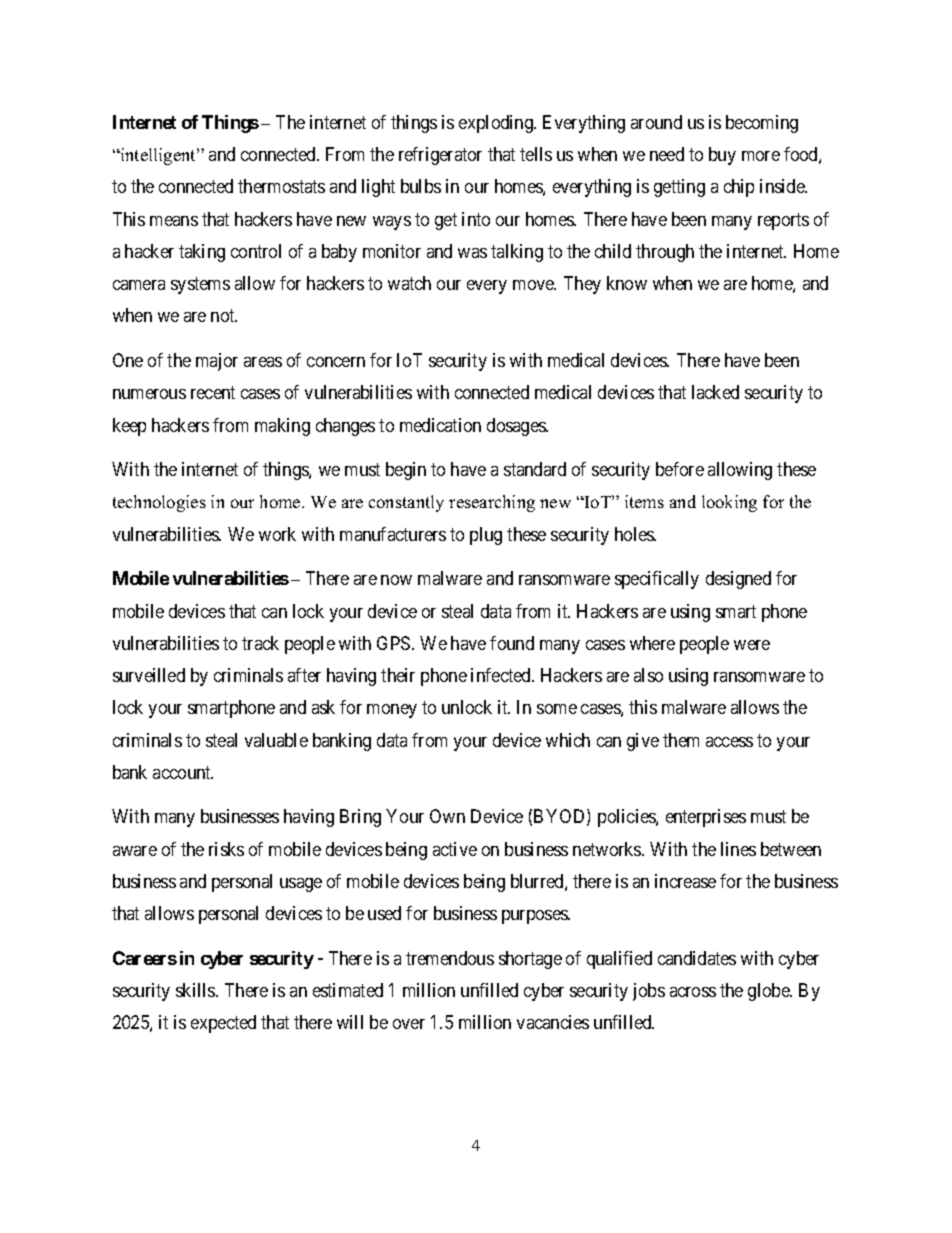  Describe the element at coordinates (158, 156) in the screenshot. I see `intelligent` at that location.
